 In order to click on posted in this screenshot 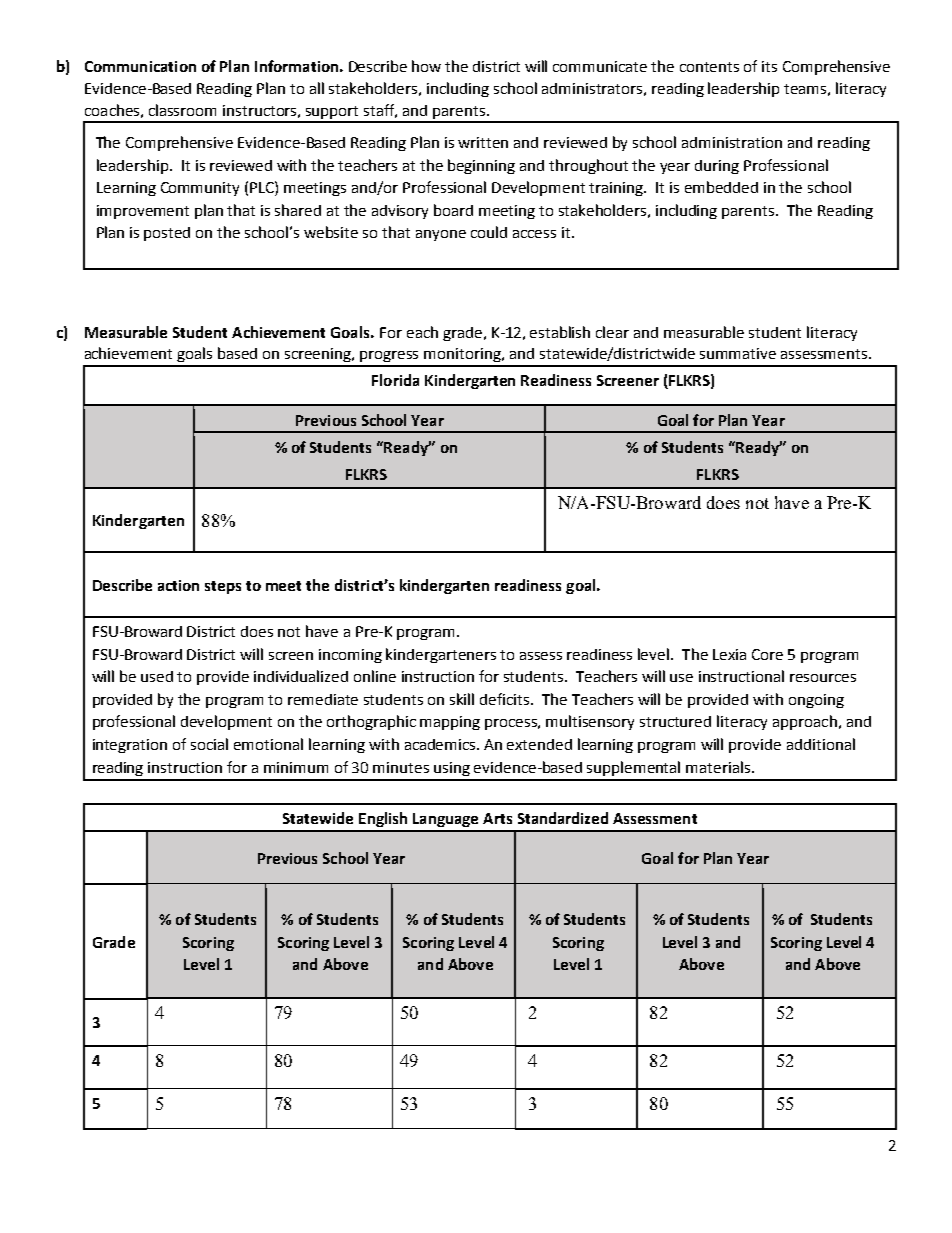, I will do `click(167, 234)`.
